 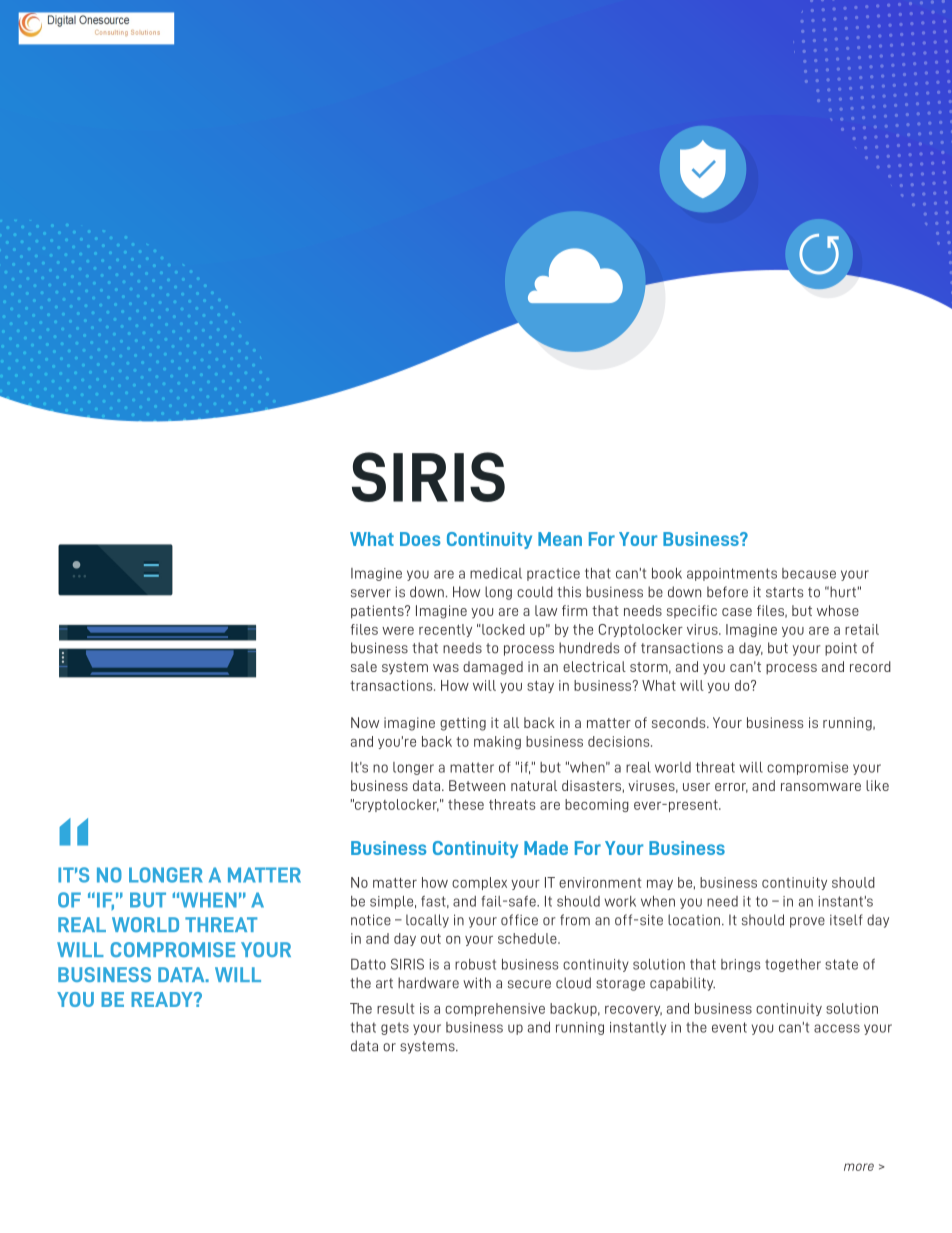 What do you see at coordinates (496, 573) in the document?
I see `medical` at bounding box center [496, 573].
